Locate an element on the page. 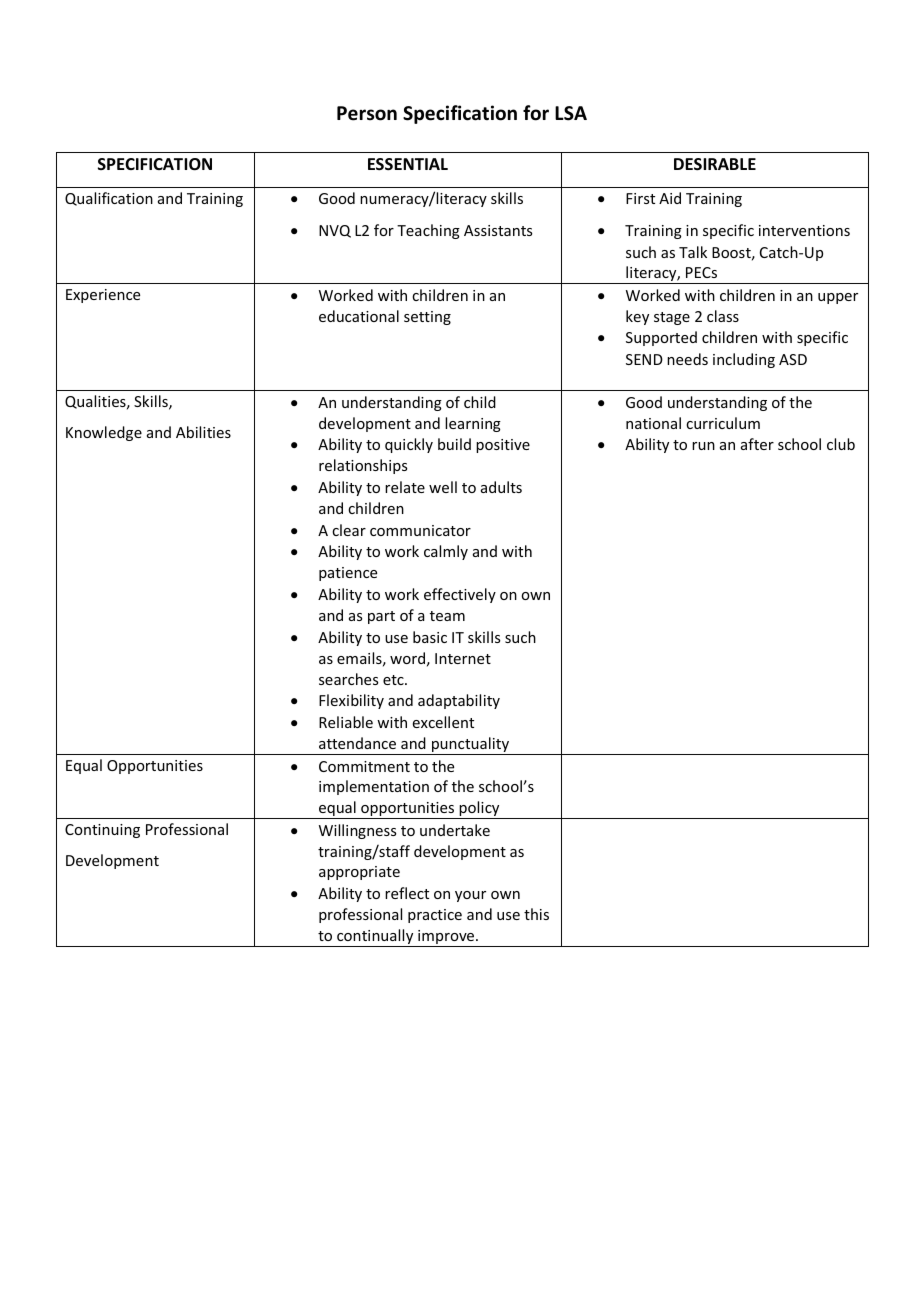 The width and height of the image is (924, 1308). clear is located at coordinates (349, 530).
